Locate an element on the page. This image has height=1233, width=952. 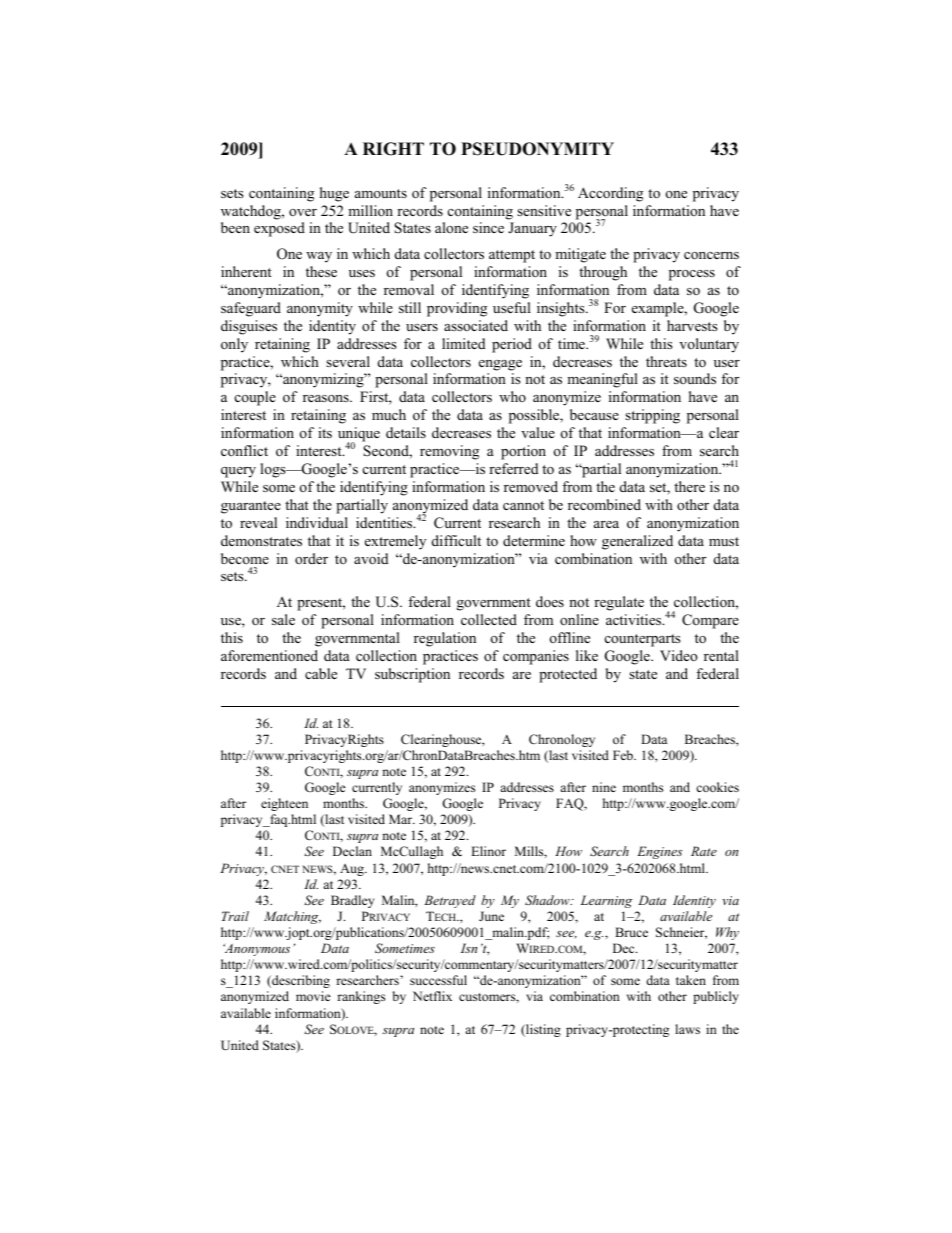
sale is located at coordinates (283, 619).
